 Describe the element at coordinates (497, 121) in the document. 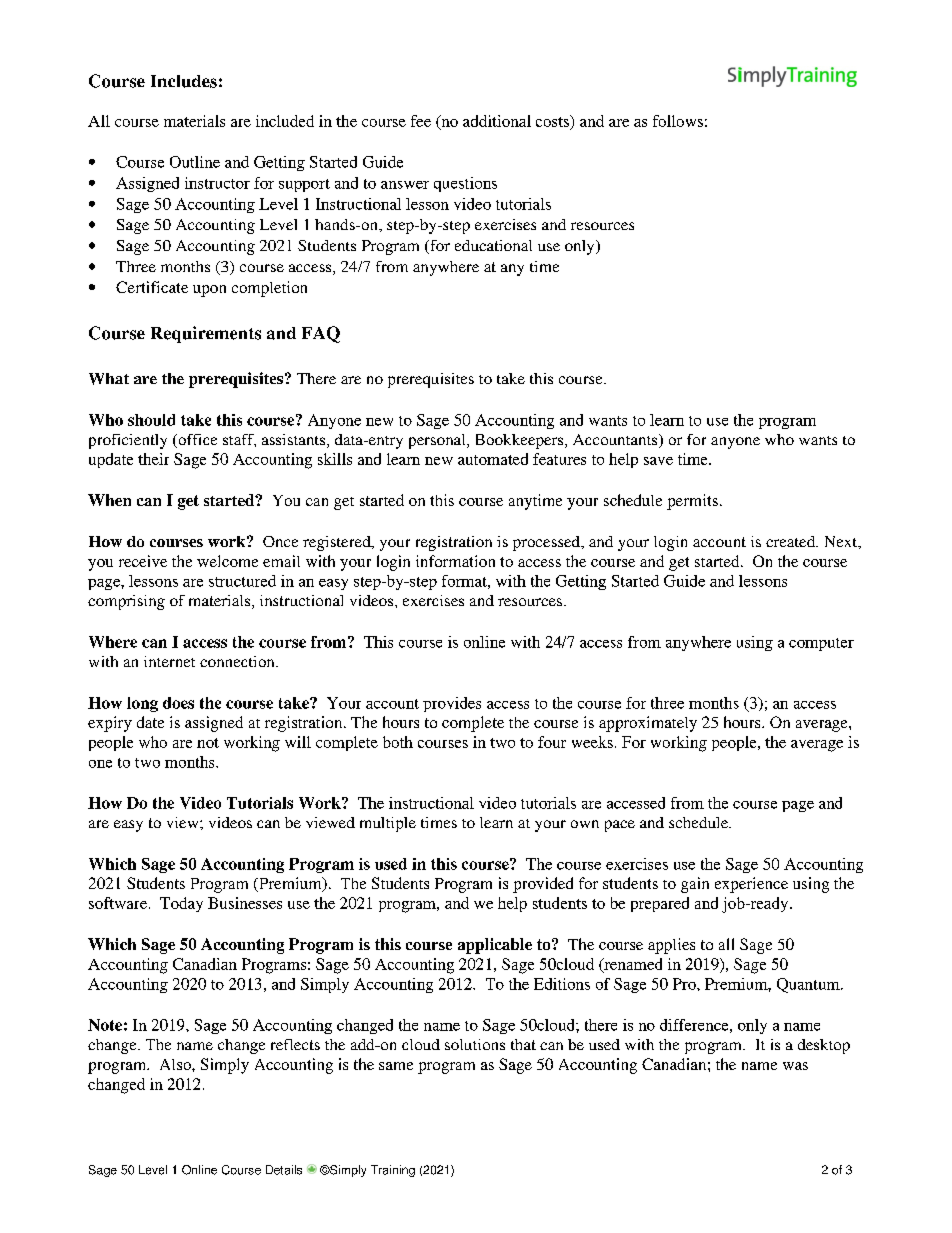

I see `additional` at that location.
